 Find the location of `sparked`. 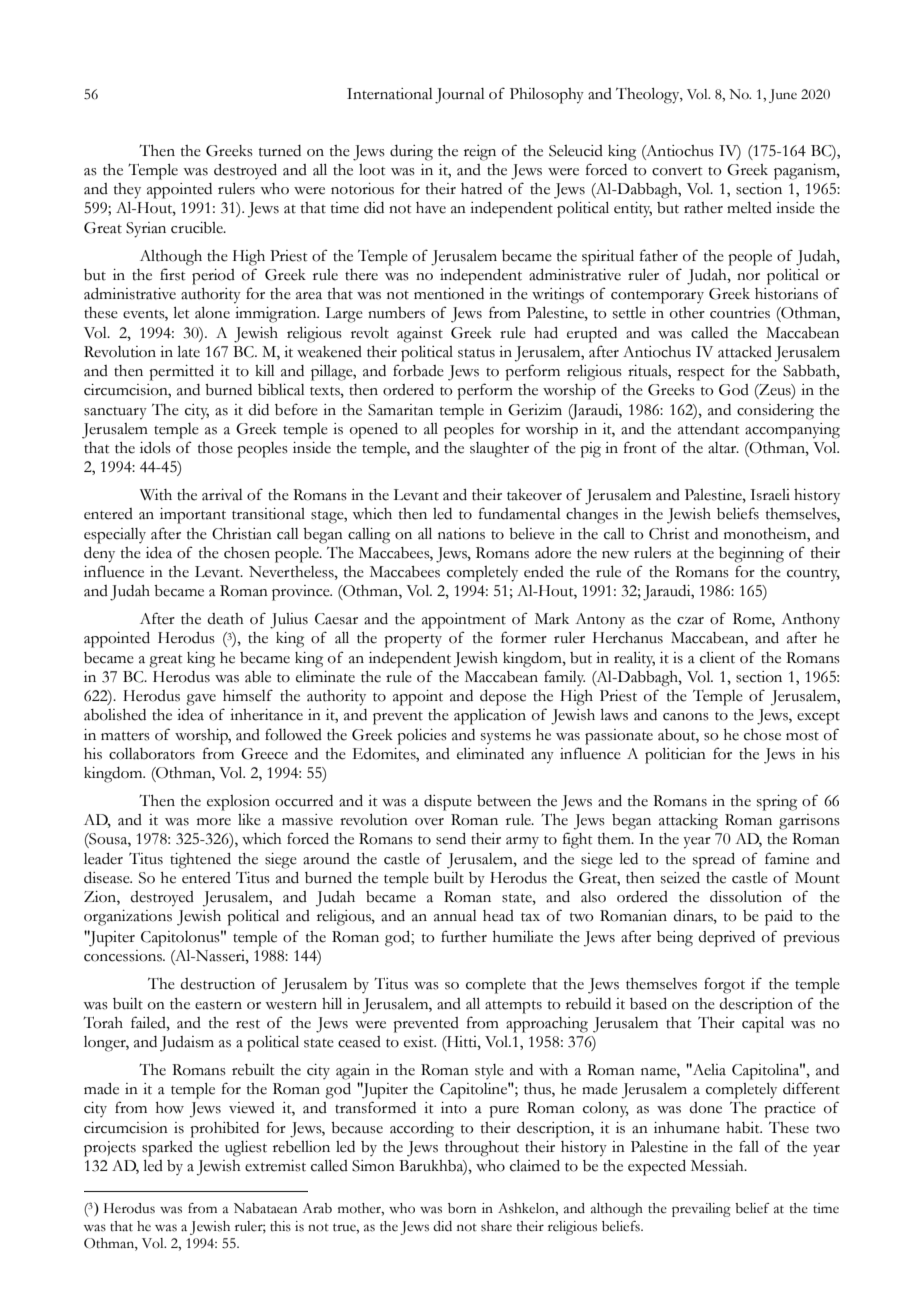

sparked is located at coordinates (167, 1149).
